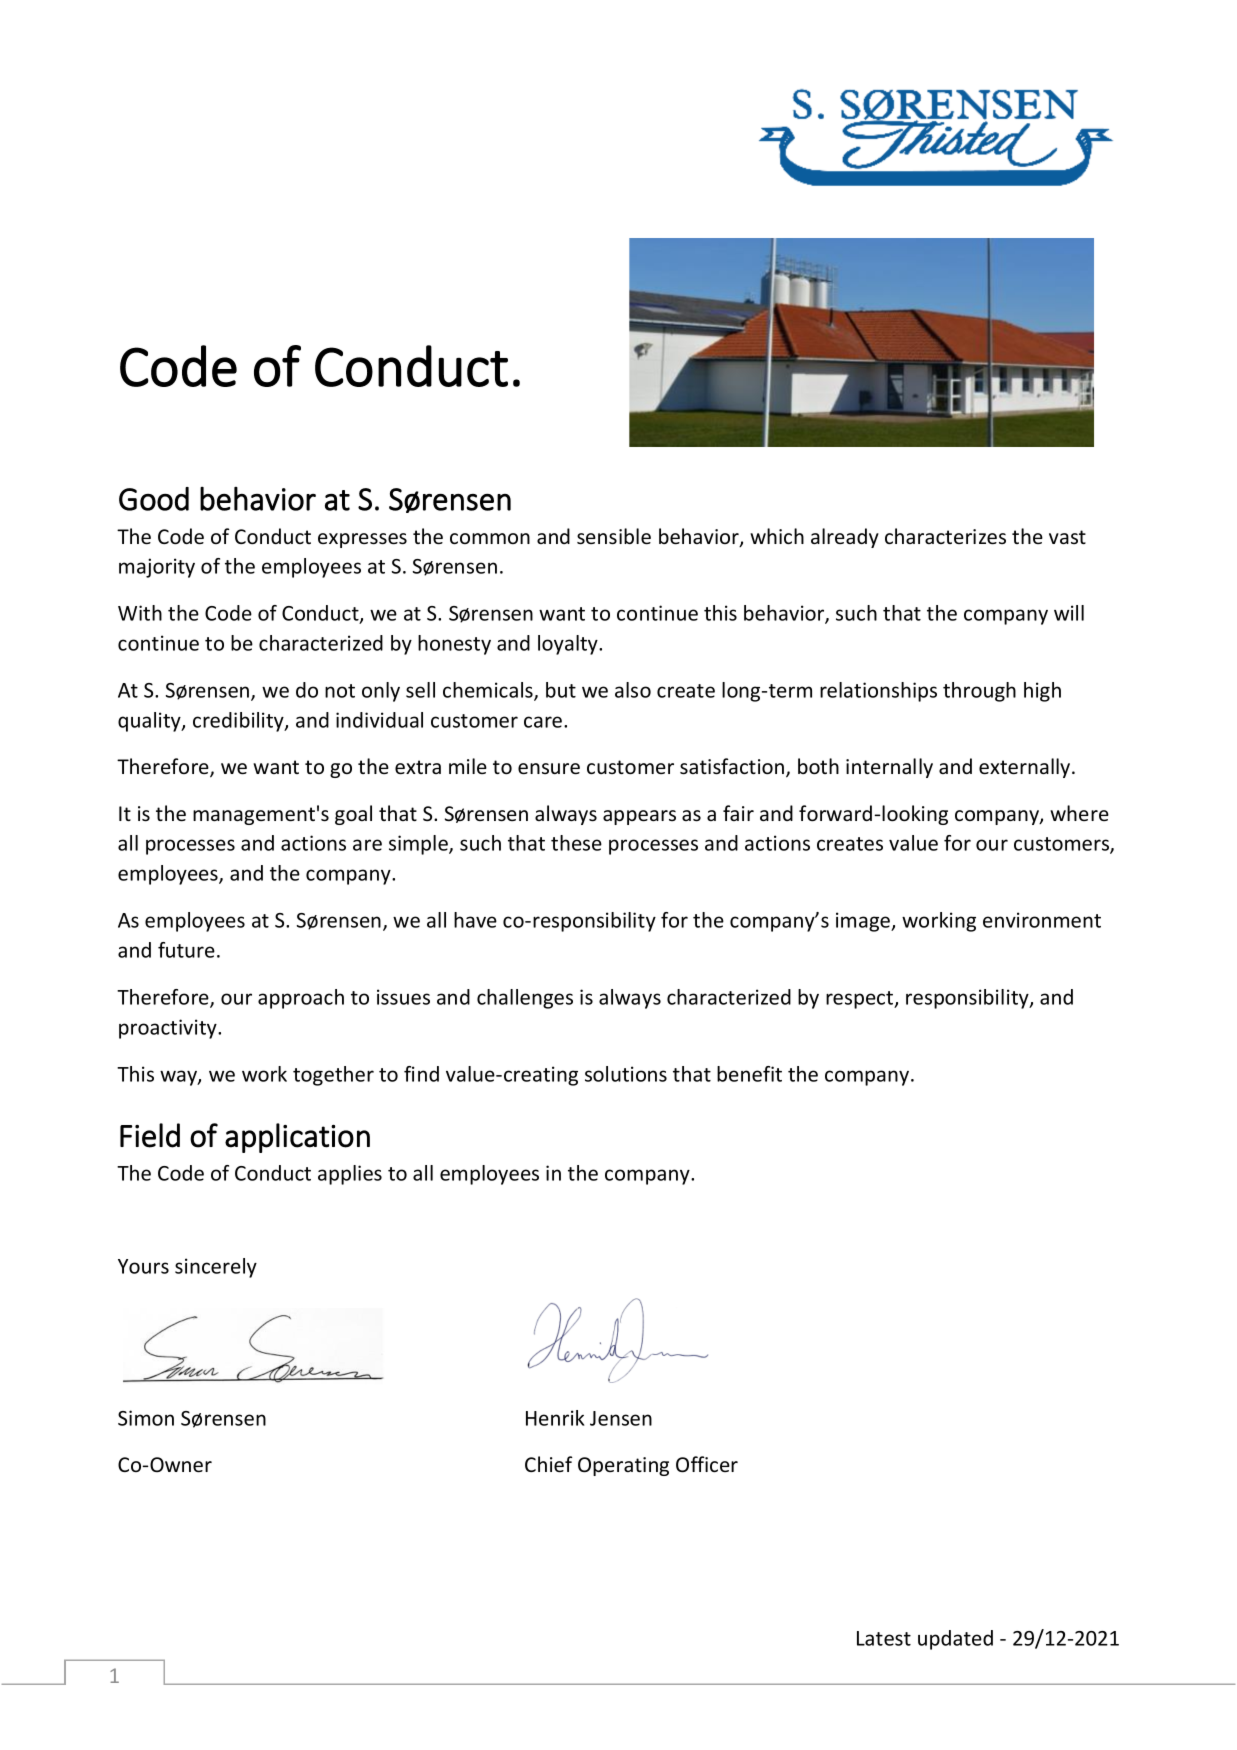 Image resolution: width=1237 pixels, height=1750 pixels. What do you see at coordinates (333, 1076) in the page?
I see `together` at bounding box center [333, 1076].
